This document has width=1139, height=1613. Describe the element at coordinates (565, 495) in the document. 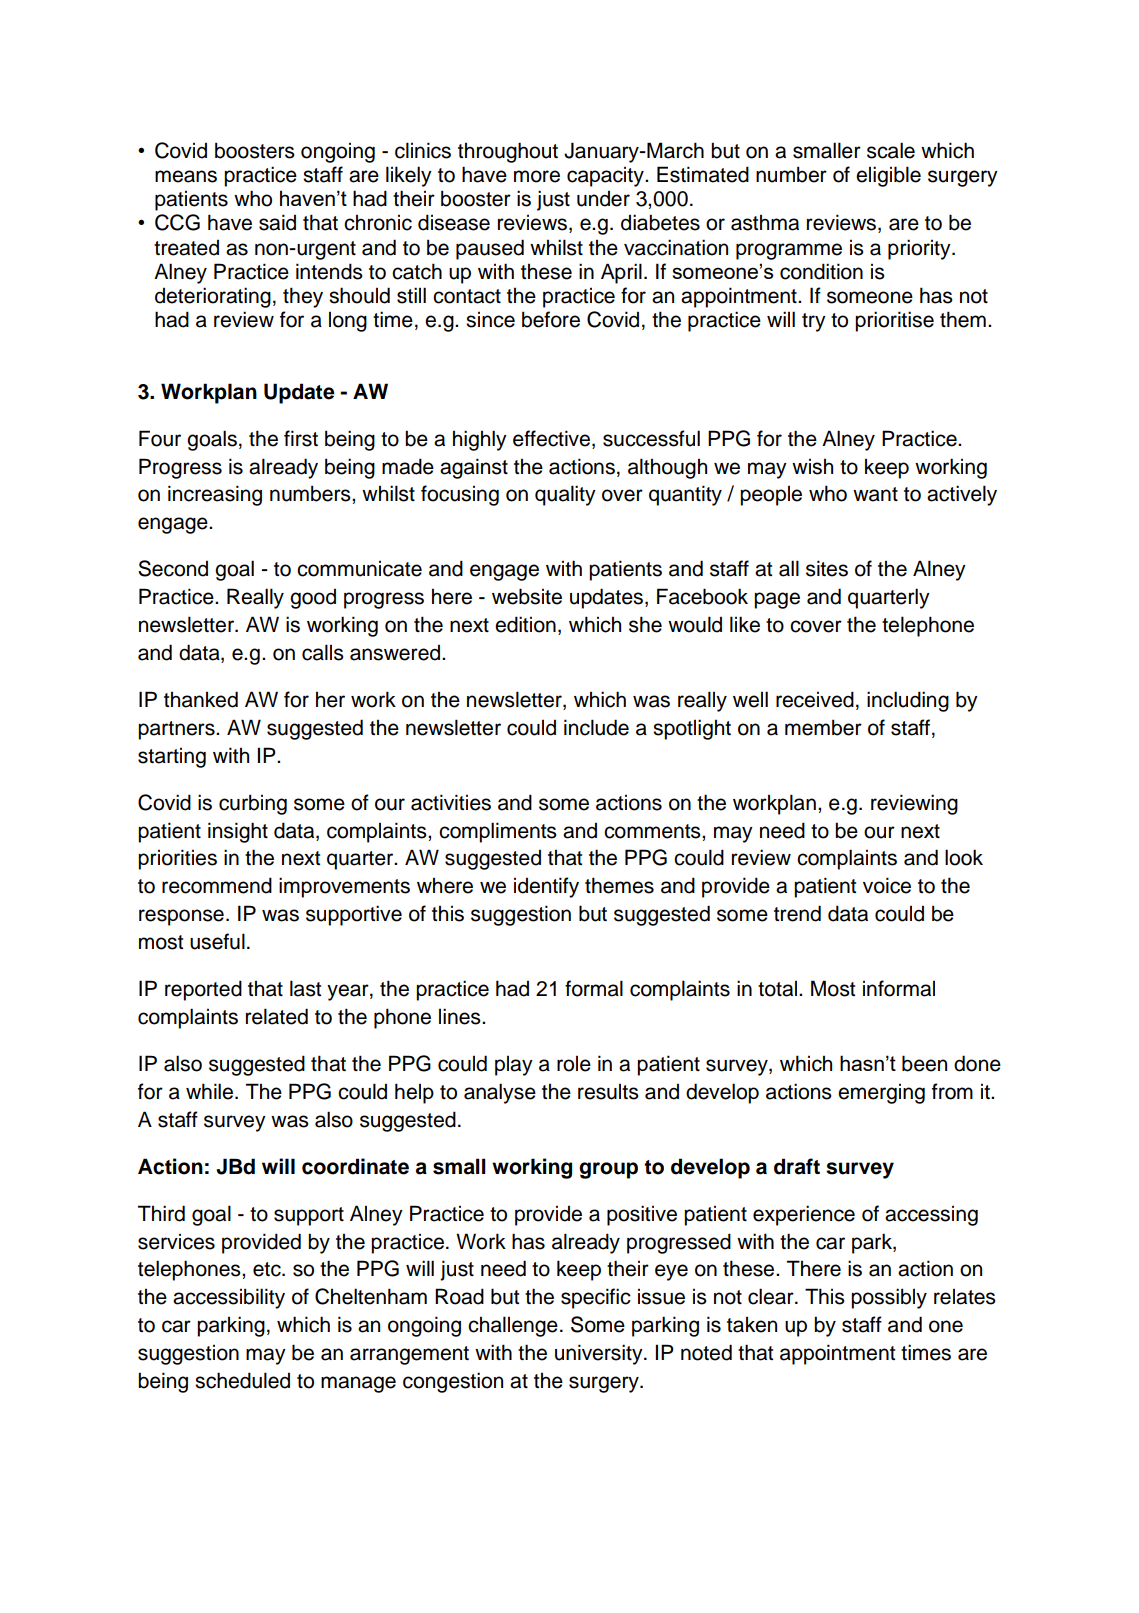

I see `quality` at that location.
